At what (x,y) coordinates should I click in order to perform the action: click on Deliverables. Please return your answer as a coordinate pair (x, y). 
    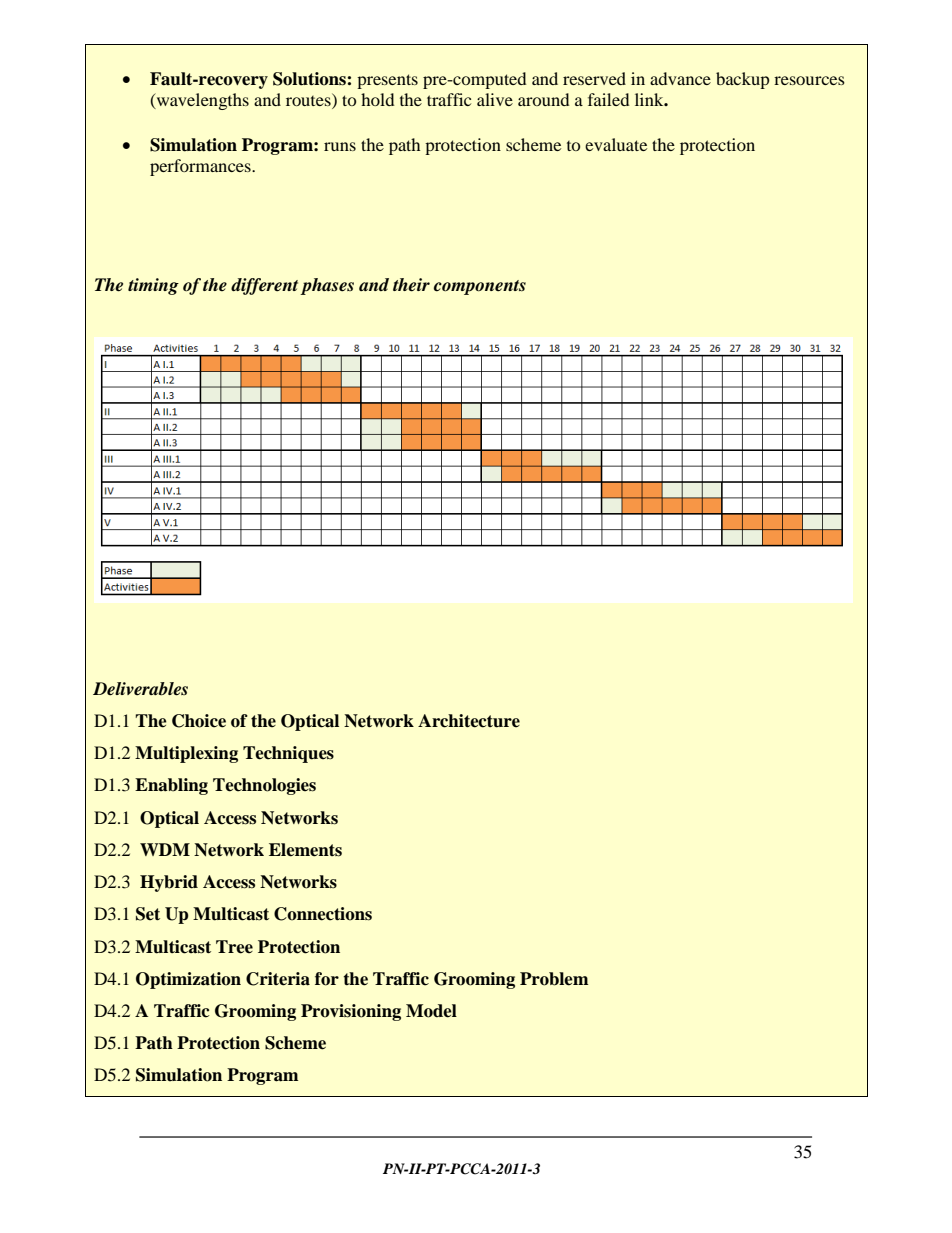
    Looking at the image, I should click on (140, 689).
